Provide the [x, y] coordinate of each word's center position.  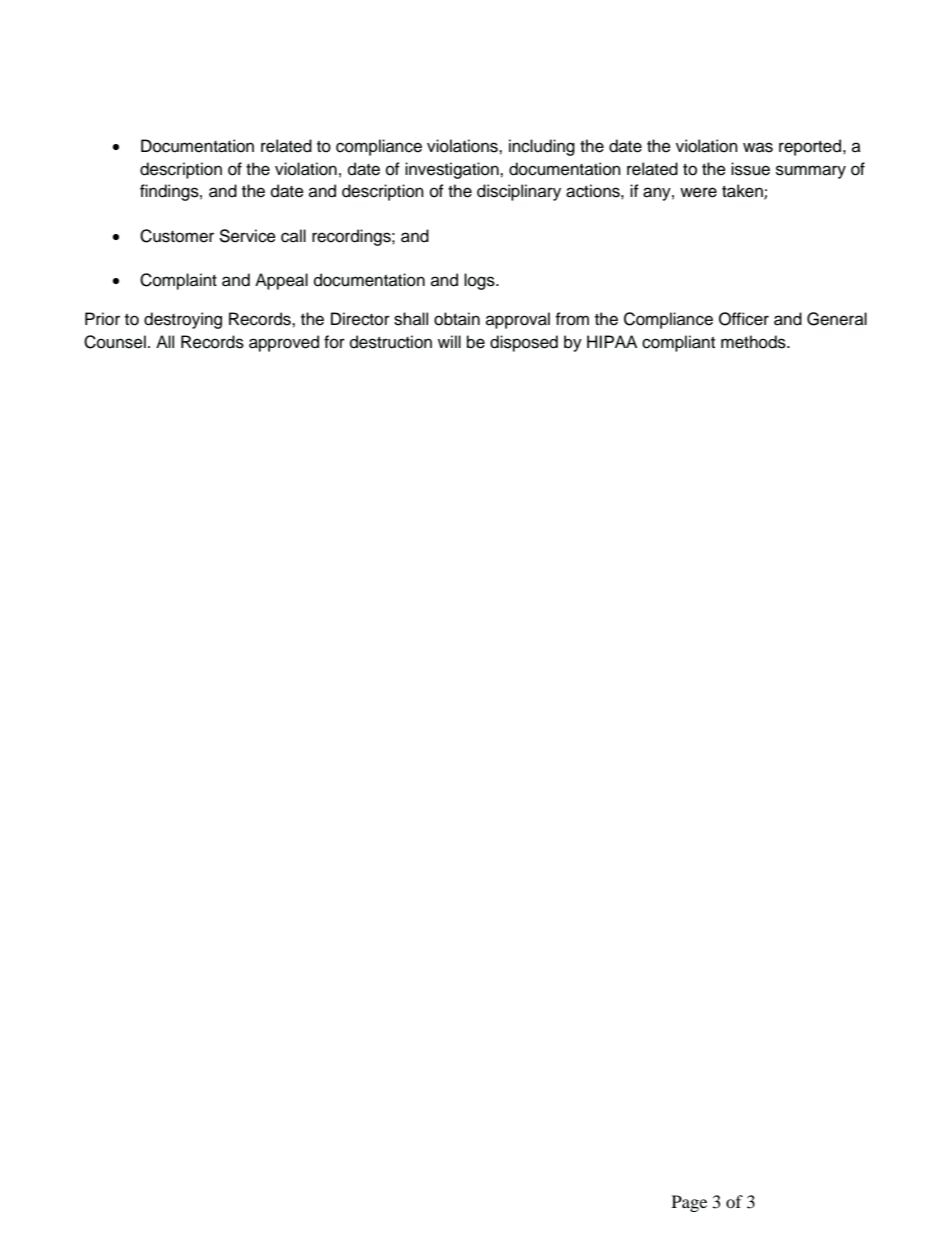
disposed [524, 343]
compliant [678, 343]
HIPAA [612, 341]
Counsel [115, 342]
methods [754, 342]
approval [518, 320]
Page [689, 1203]
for [334, 342]
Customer [177, 236]
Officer [744, 319]
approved [284, 343]
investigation [453, 170]
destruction [391, 342]
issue [750, 169]
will [449, 341]
